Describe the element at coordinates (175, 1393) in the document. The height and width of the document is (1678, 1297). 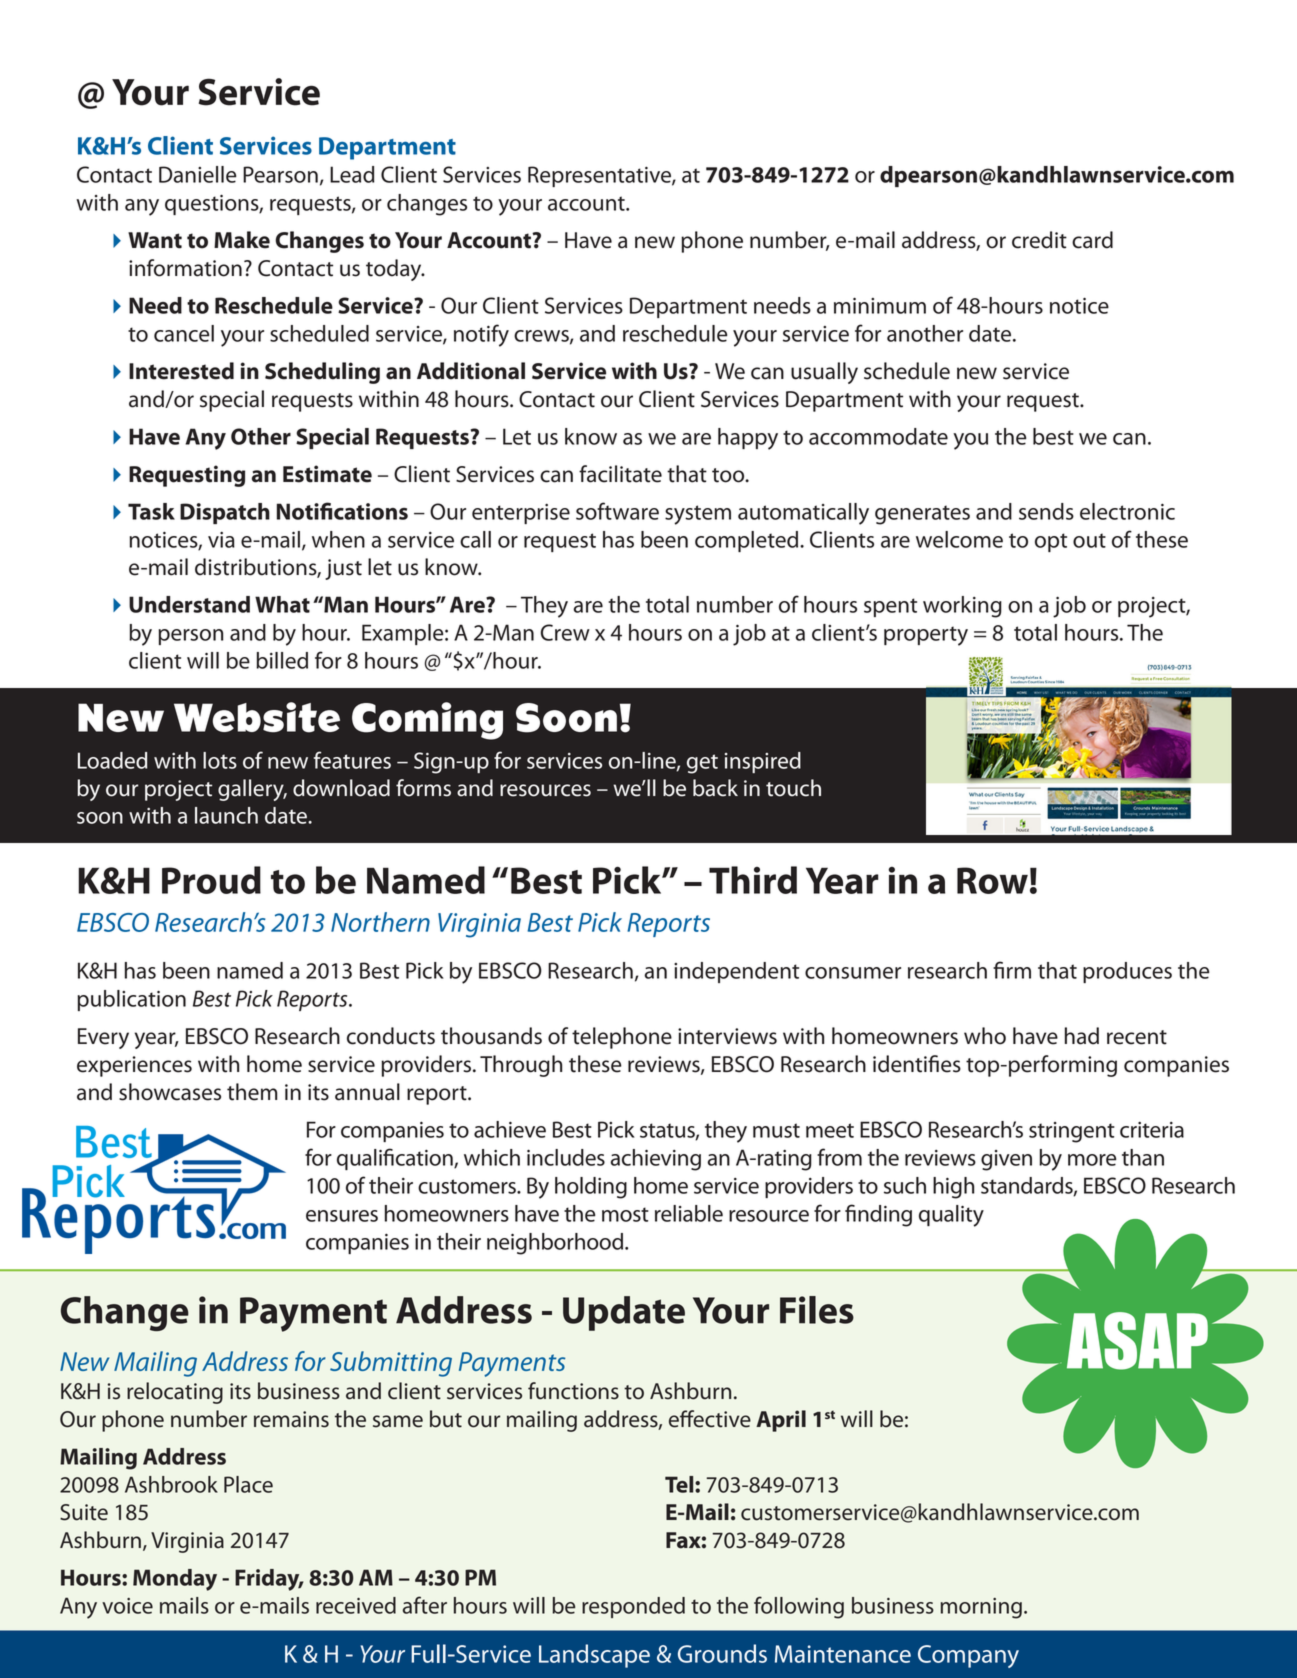
I see `relocating` at that location.
